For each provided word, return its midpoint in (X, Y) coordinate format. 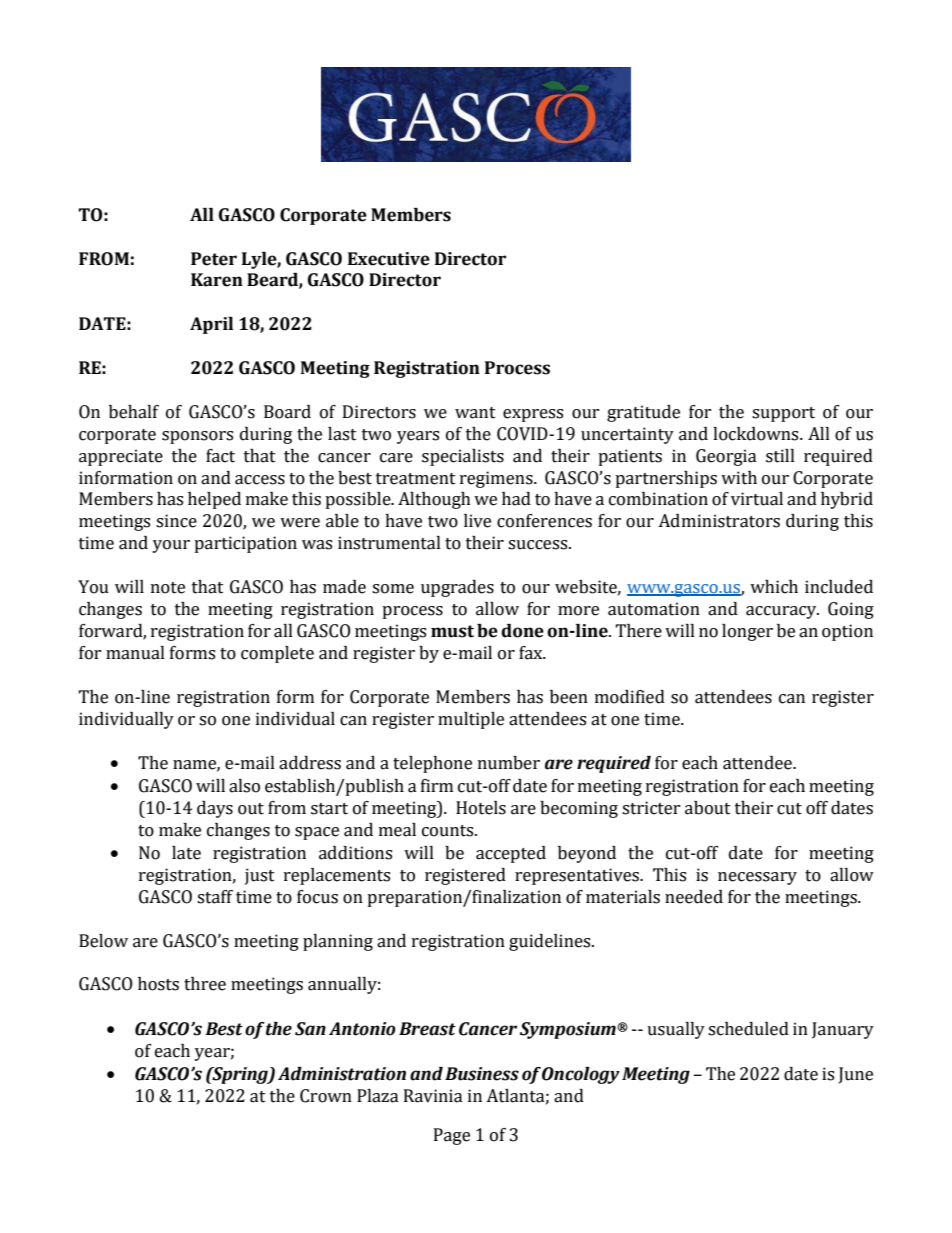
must (452, 631)
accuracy (782, 612)
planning (338, 942)
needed (694, 897)
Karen (217, 280)
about (708, 808)
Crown (326, 1096)
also (244, 786)
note (168, 588)
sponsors (197, 437)
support (783, 414)
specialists (463, 457)
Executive (389, 259)
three (205, 984)
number (509, 763)
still (780, 456)
